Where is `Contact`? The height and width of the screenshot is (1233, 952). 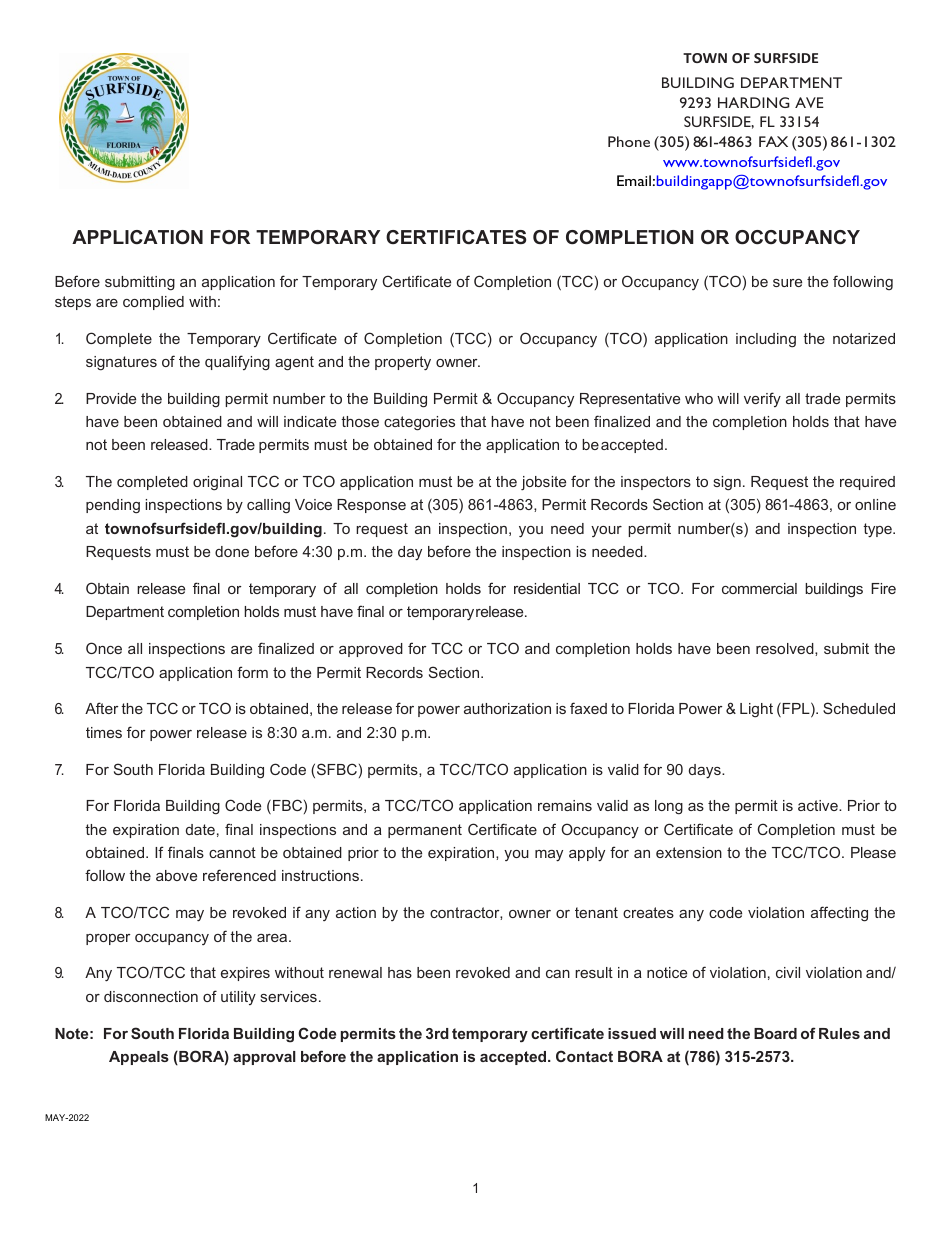 Contact is located at coordinates (584, 1056).
